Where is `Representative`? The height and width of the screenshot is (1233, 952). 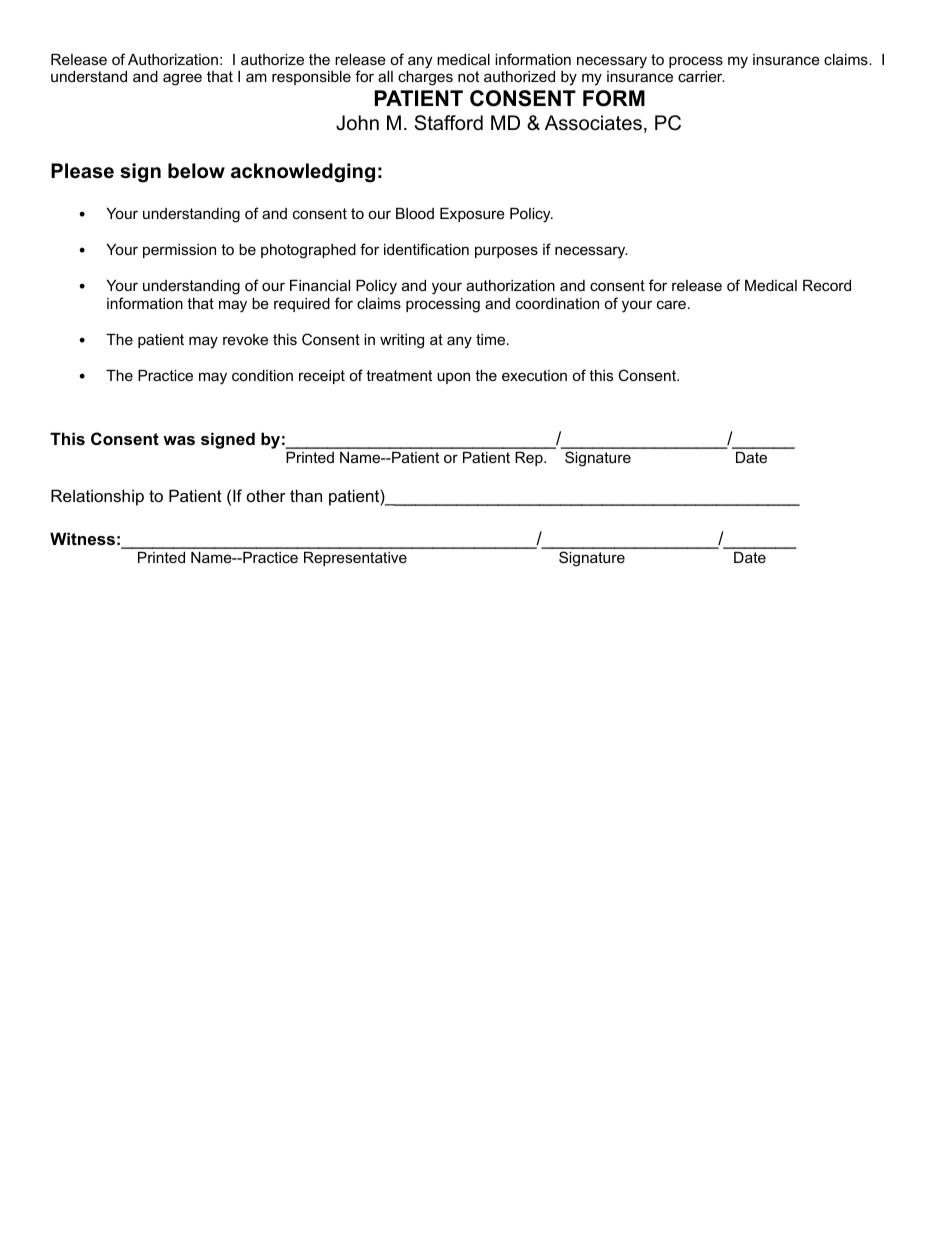
Representative is located at coordinates (355, 559).
